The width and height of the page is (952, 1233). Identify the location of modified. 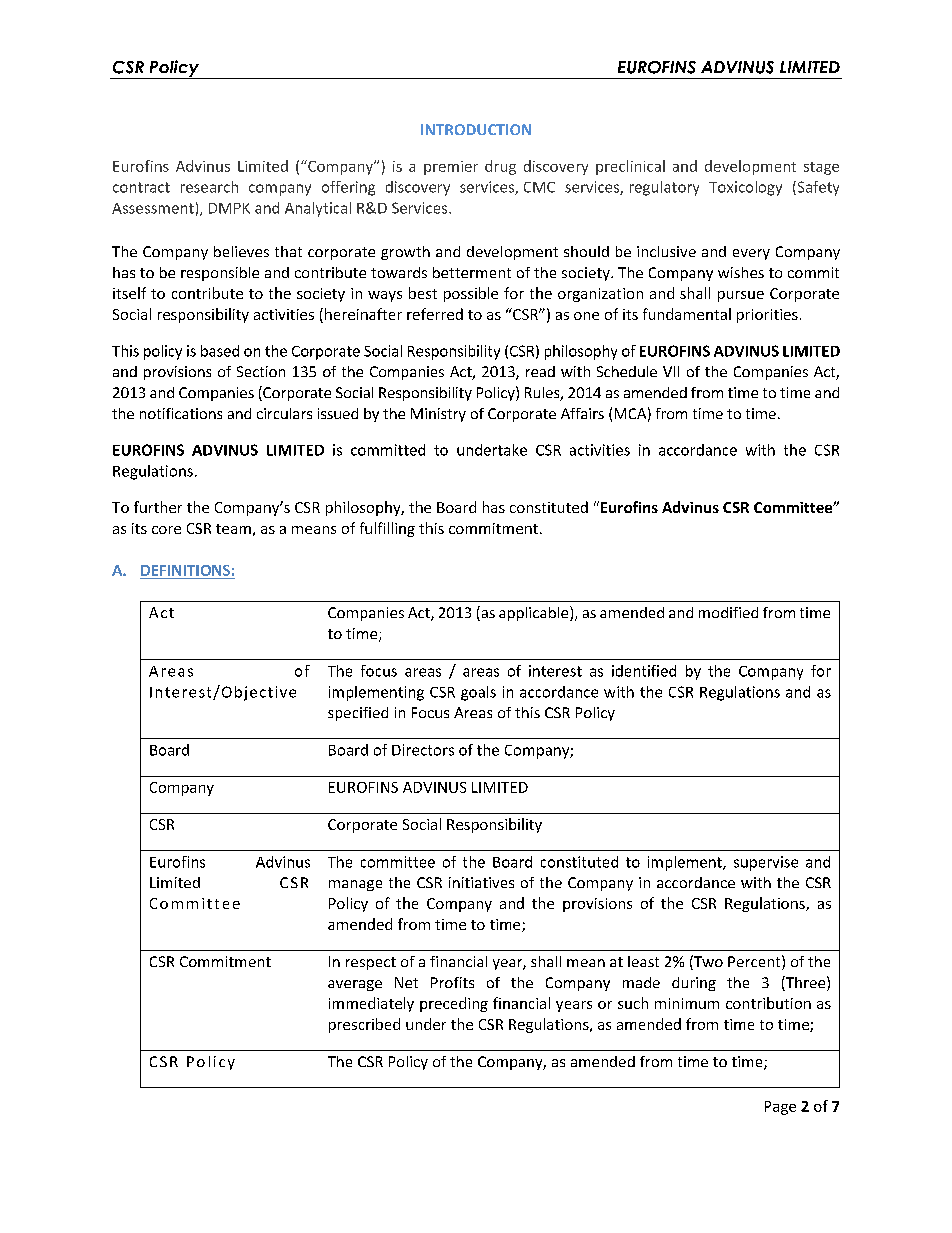
(728, 612).
